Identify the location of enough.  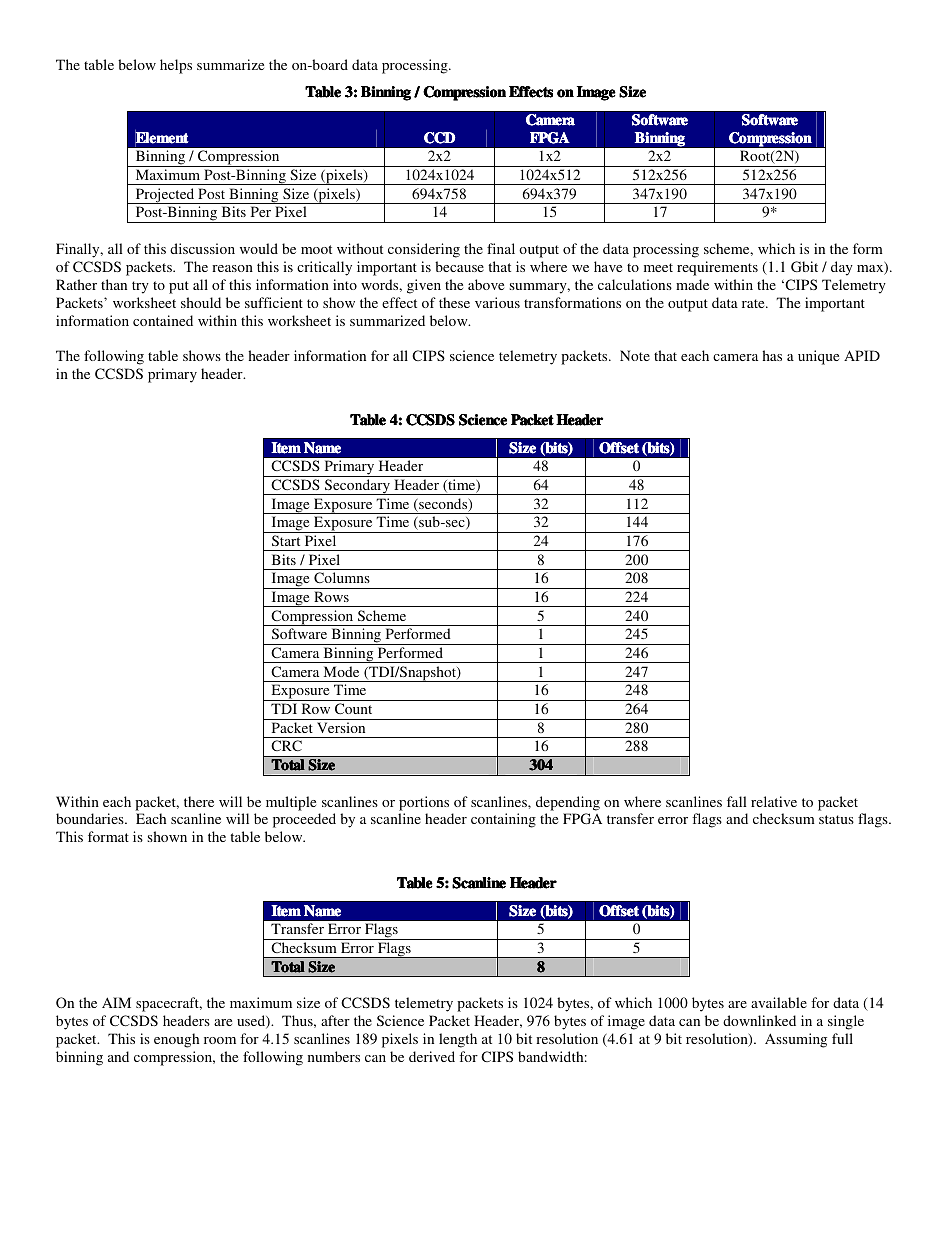
(176, 1040).
